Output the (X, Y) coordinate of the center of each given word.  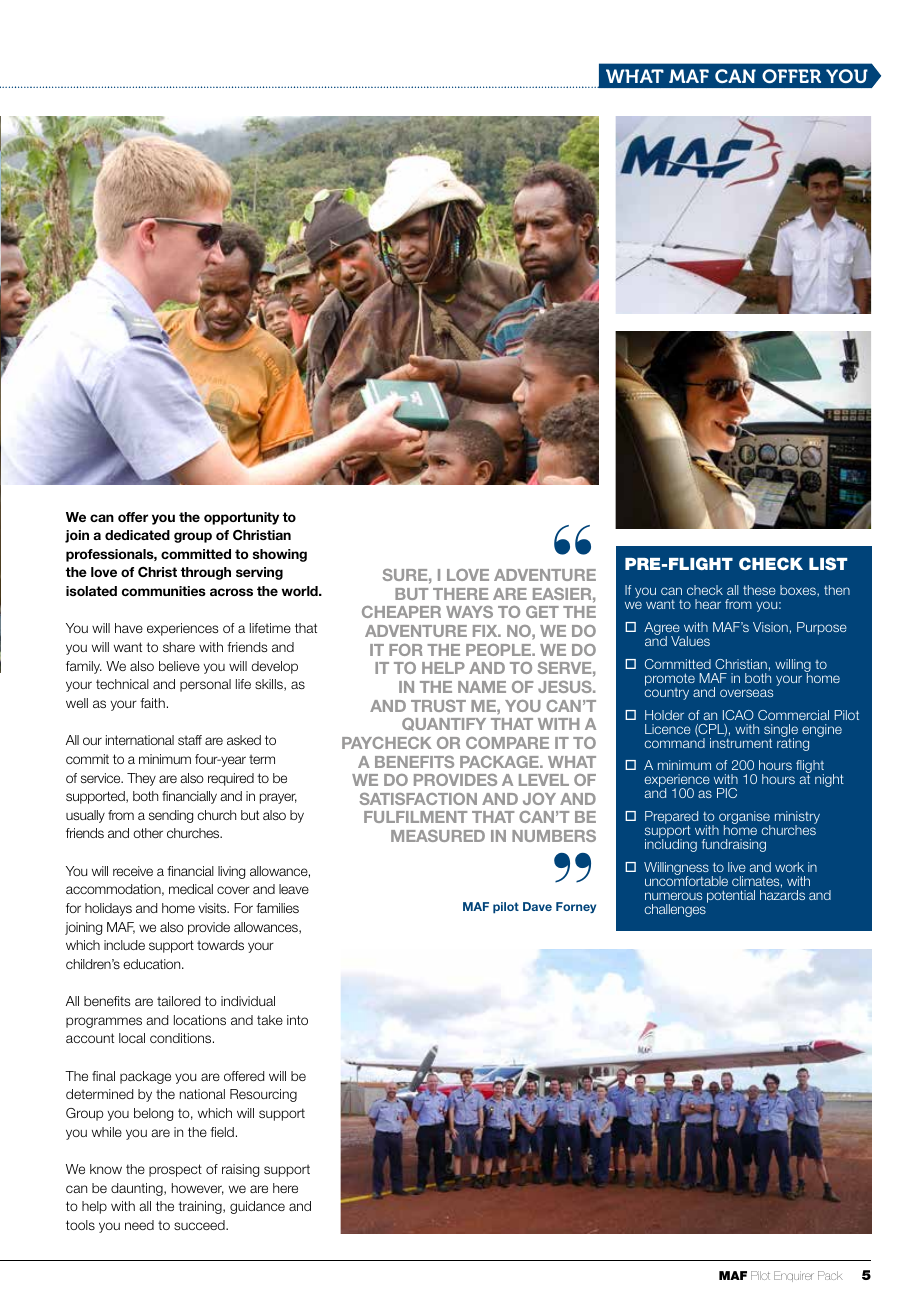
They (141, 779)
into (297, 1020)
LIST (828, 564)
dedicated (137, 535)
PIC (727, 793)
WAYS (469, 612)
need (139, 1225)
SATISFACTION (418, 799)
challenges (676, 909)
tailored (178, 1001)
